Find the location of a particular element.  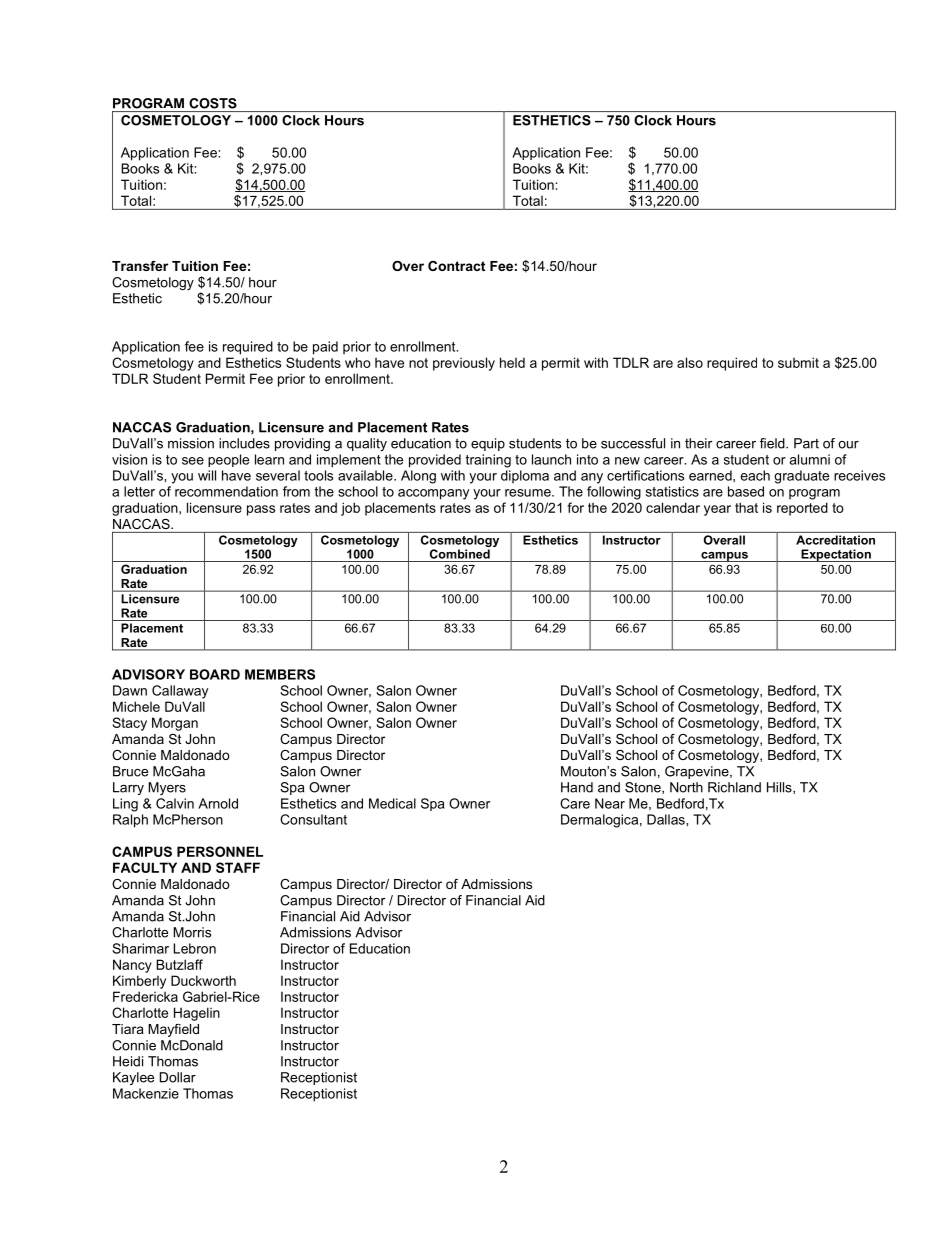

Hand is located at coordinates (577, 787).
